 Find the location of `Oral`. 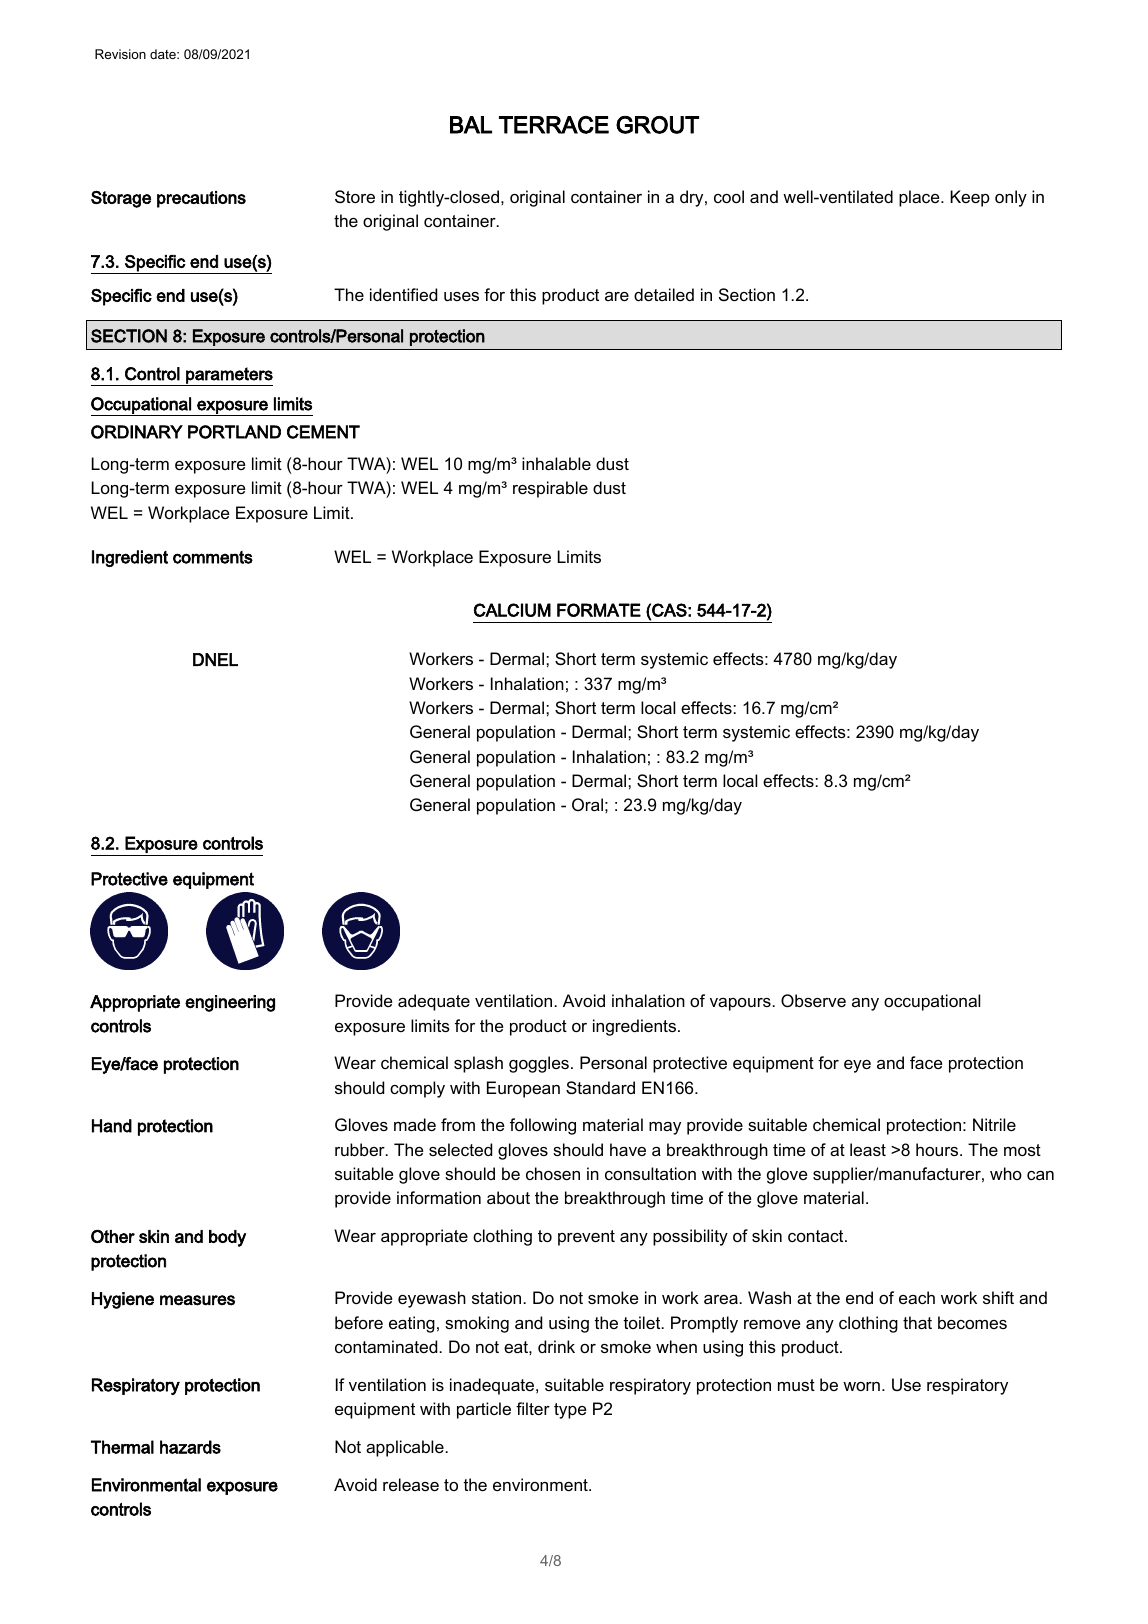

Oral is located at coordinates (587, 804).
